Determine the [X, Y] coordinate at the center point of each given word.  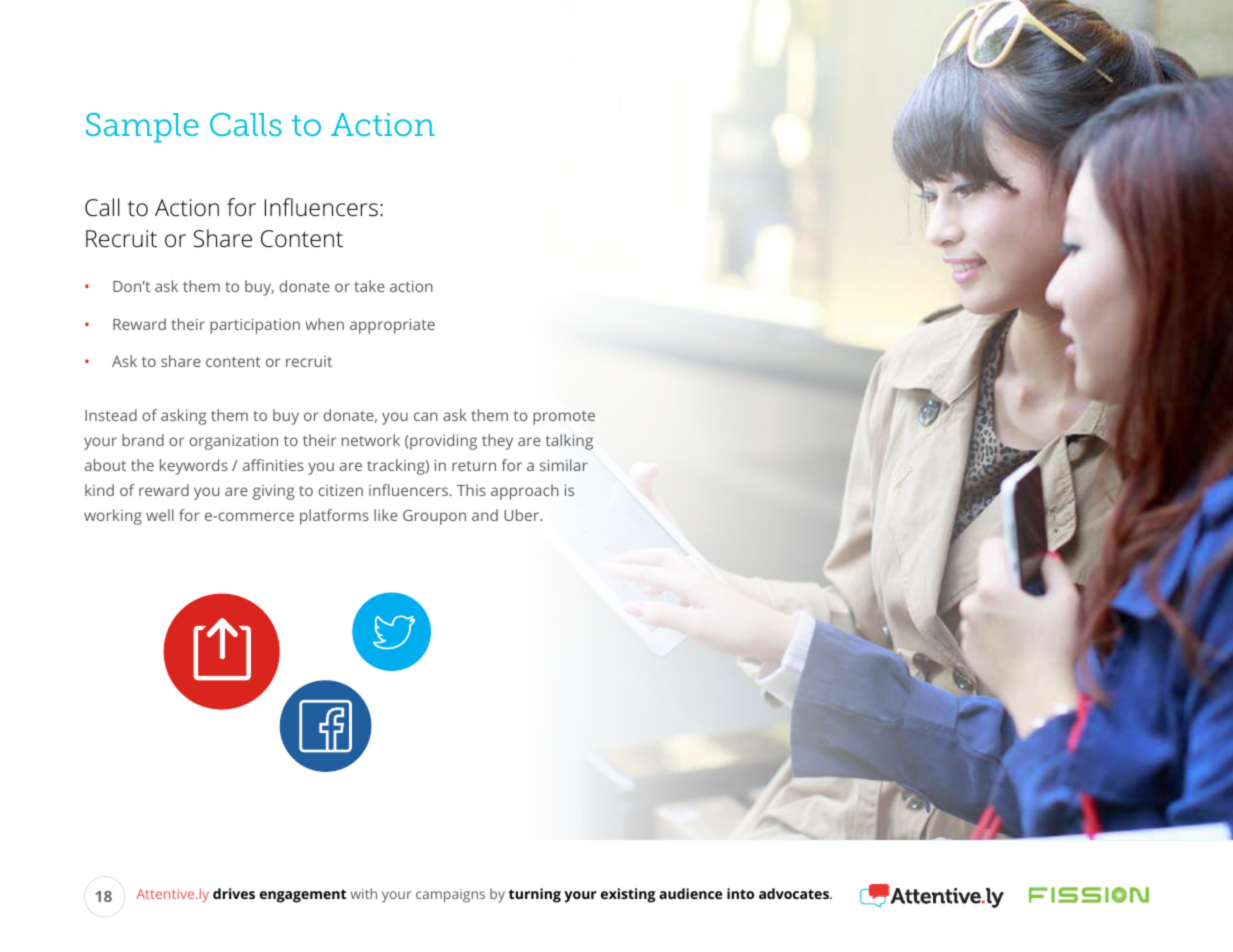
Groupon [434, 517]
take [369, 286]
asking [183, 417]
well [160, 515]
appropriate [392, 326]
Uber [523, 515]
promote [564, 418]
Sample [142, 128]
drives [234, 893]
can [426, 416]
